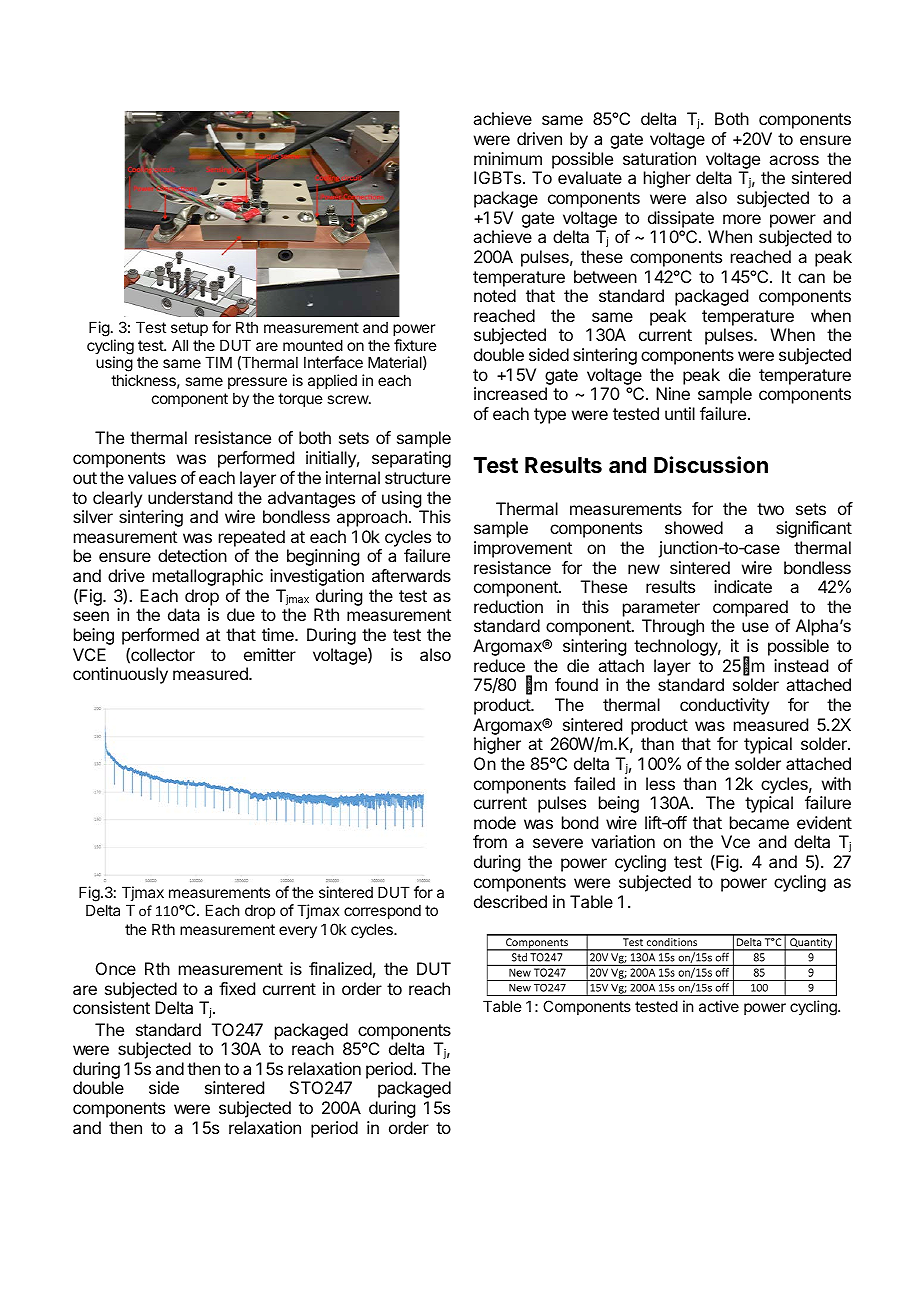 Image resolution: width=924 pixels, height=1307 pixels. I want to click on fixed, so click(237, 988).
